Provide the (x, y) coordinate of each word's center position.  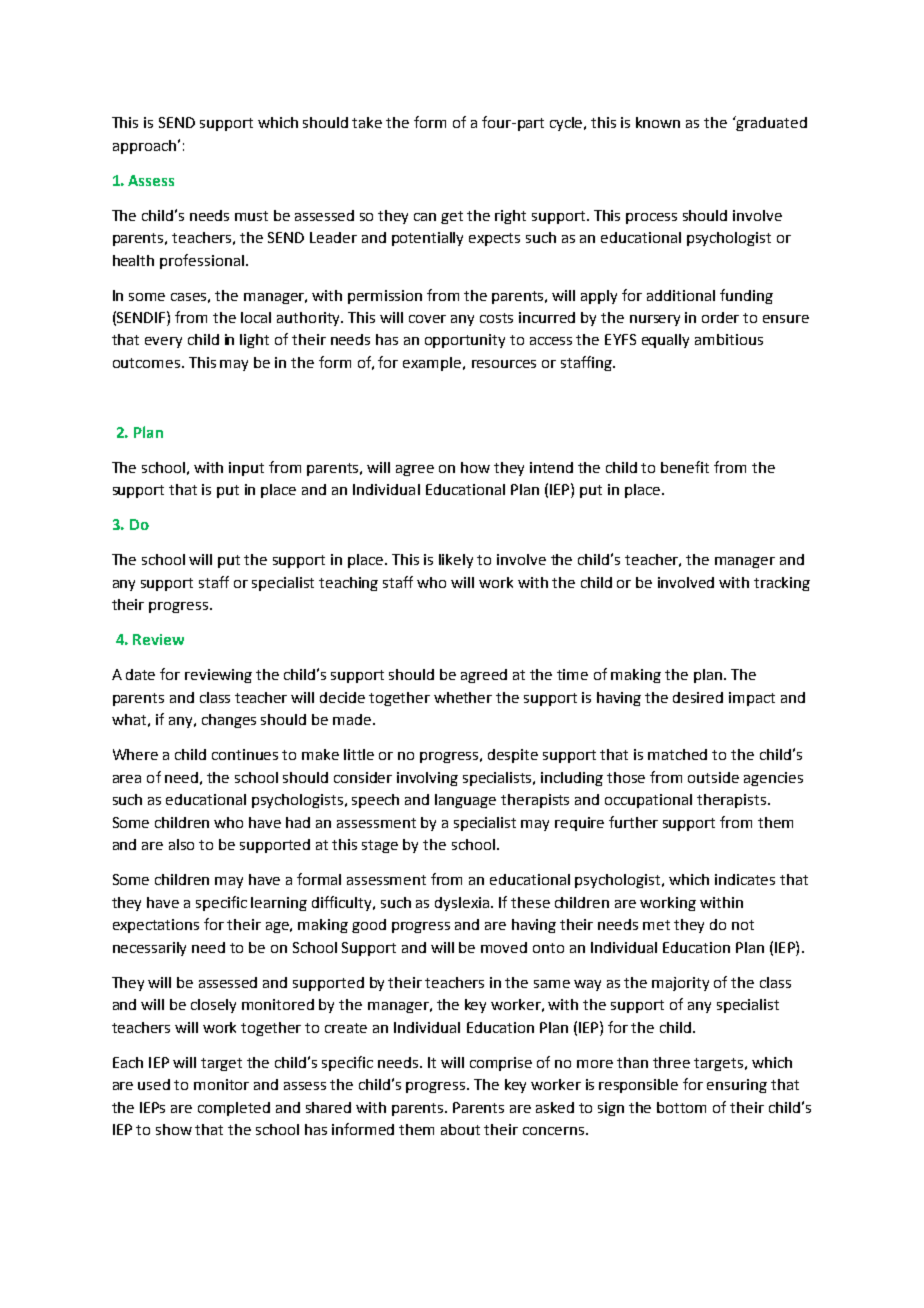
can (425, 217)
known (658, 122)
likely (456, 561)
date (140, 674)
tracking (782, 584)
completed (234, 1109)
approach (146, 147)
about (460, 1129)
